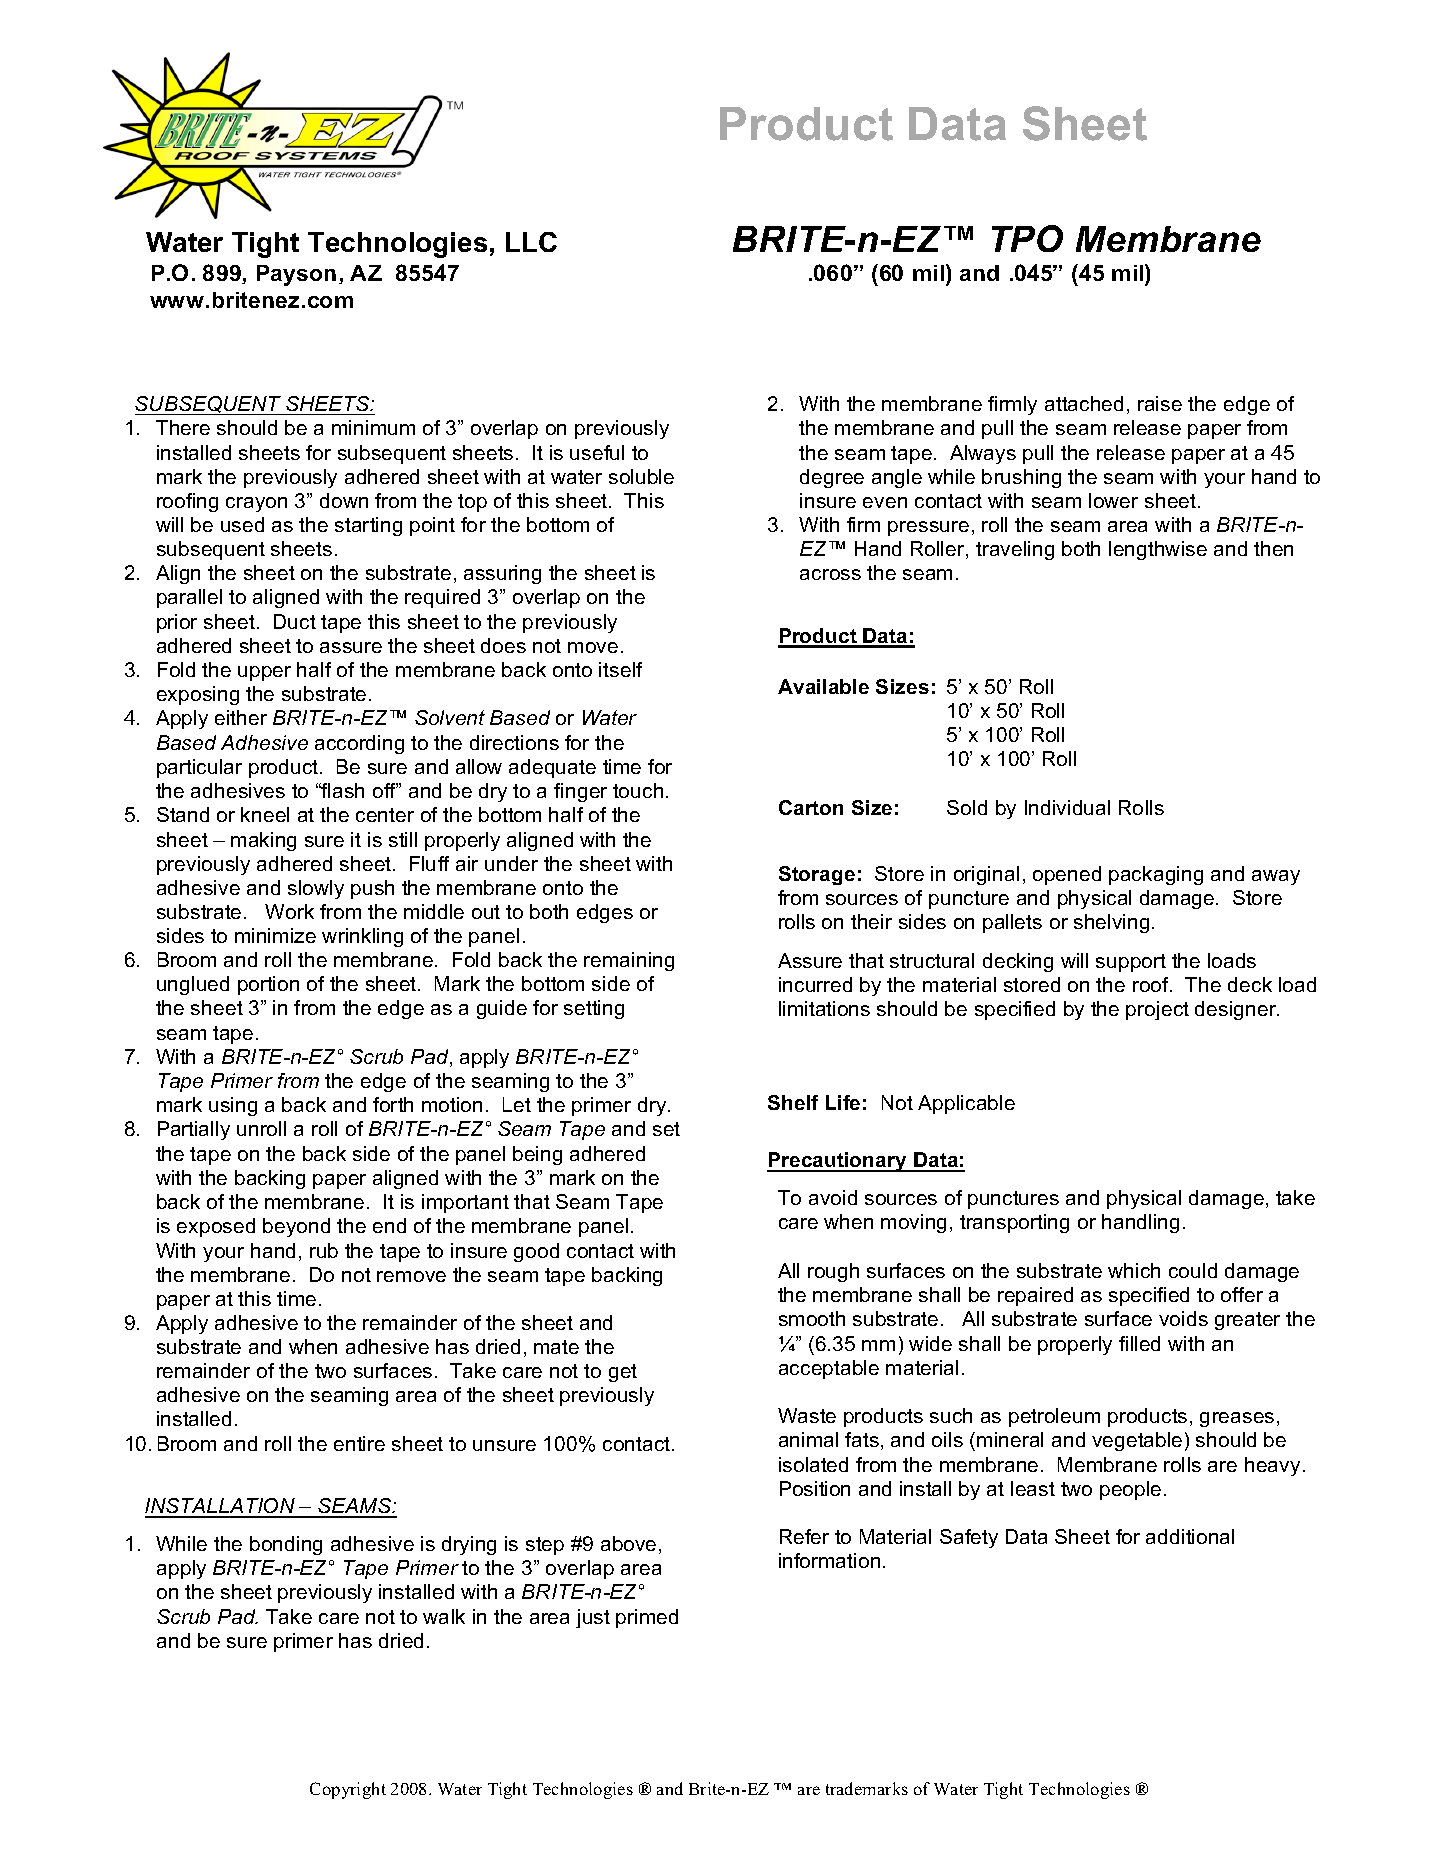  I want to click on rough, so click(833, 1272).
